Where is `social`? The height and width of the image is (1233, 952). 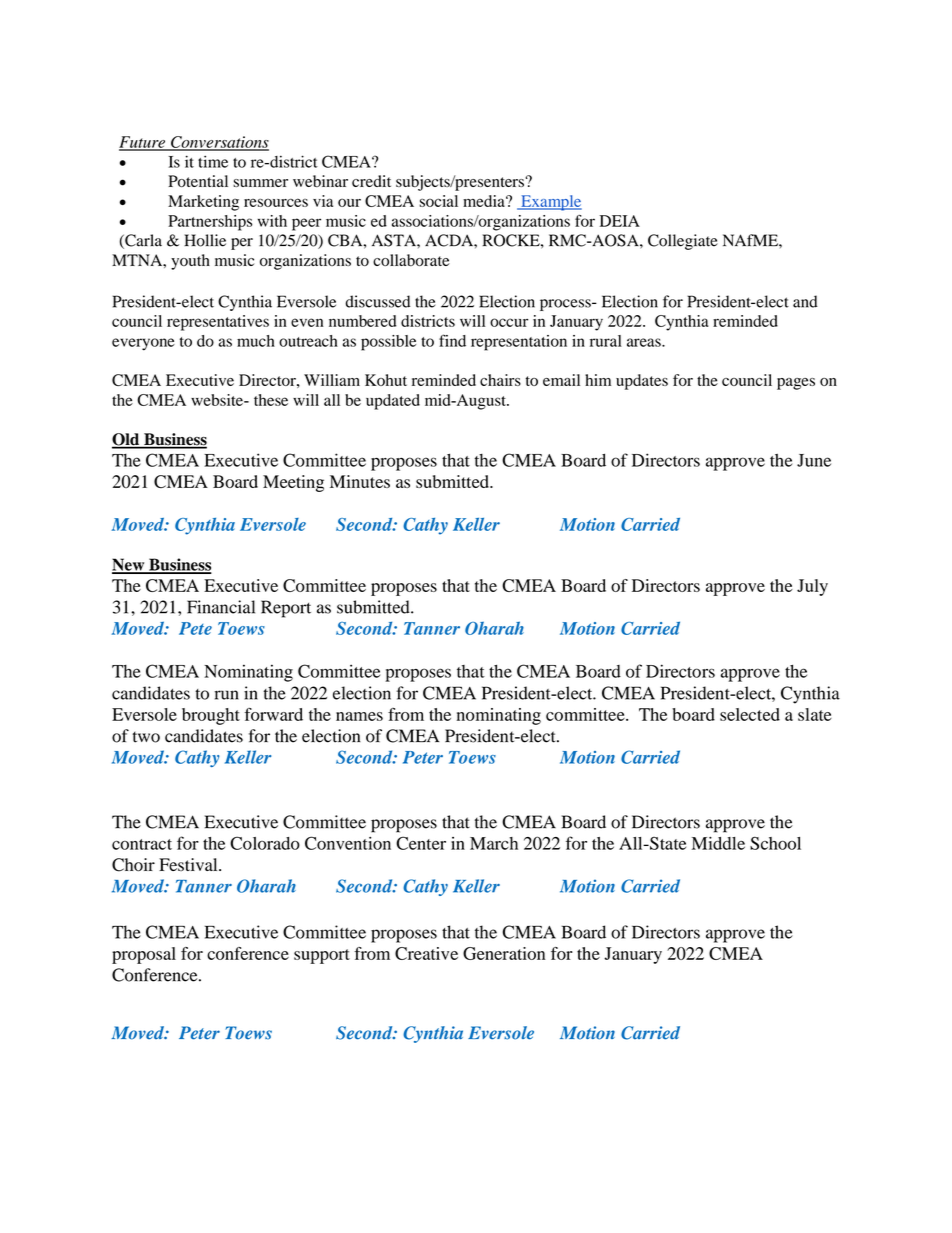
social is located at coordinates (438, 201).
